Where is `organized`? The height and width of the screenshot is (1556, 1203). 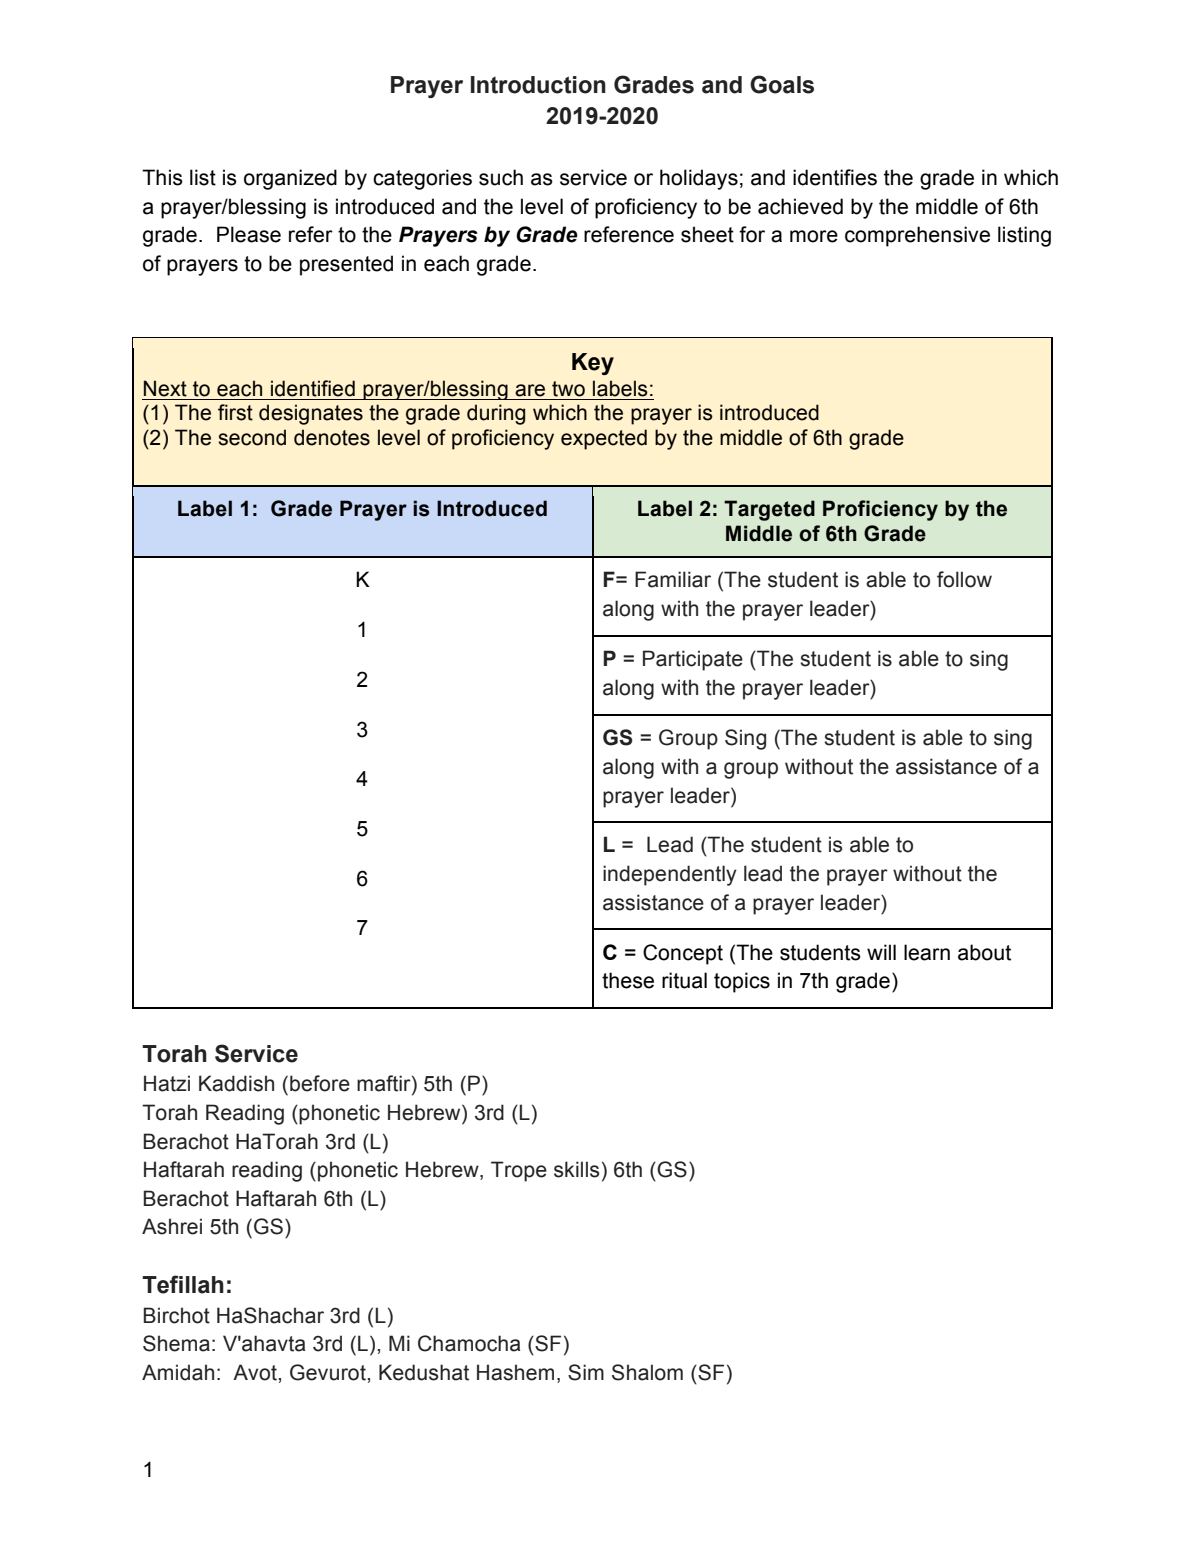 organized is located at coordinates (290, 179).
